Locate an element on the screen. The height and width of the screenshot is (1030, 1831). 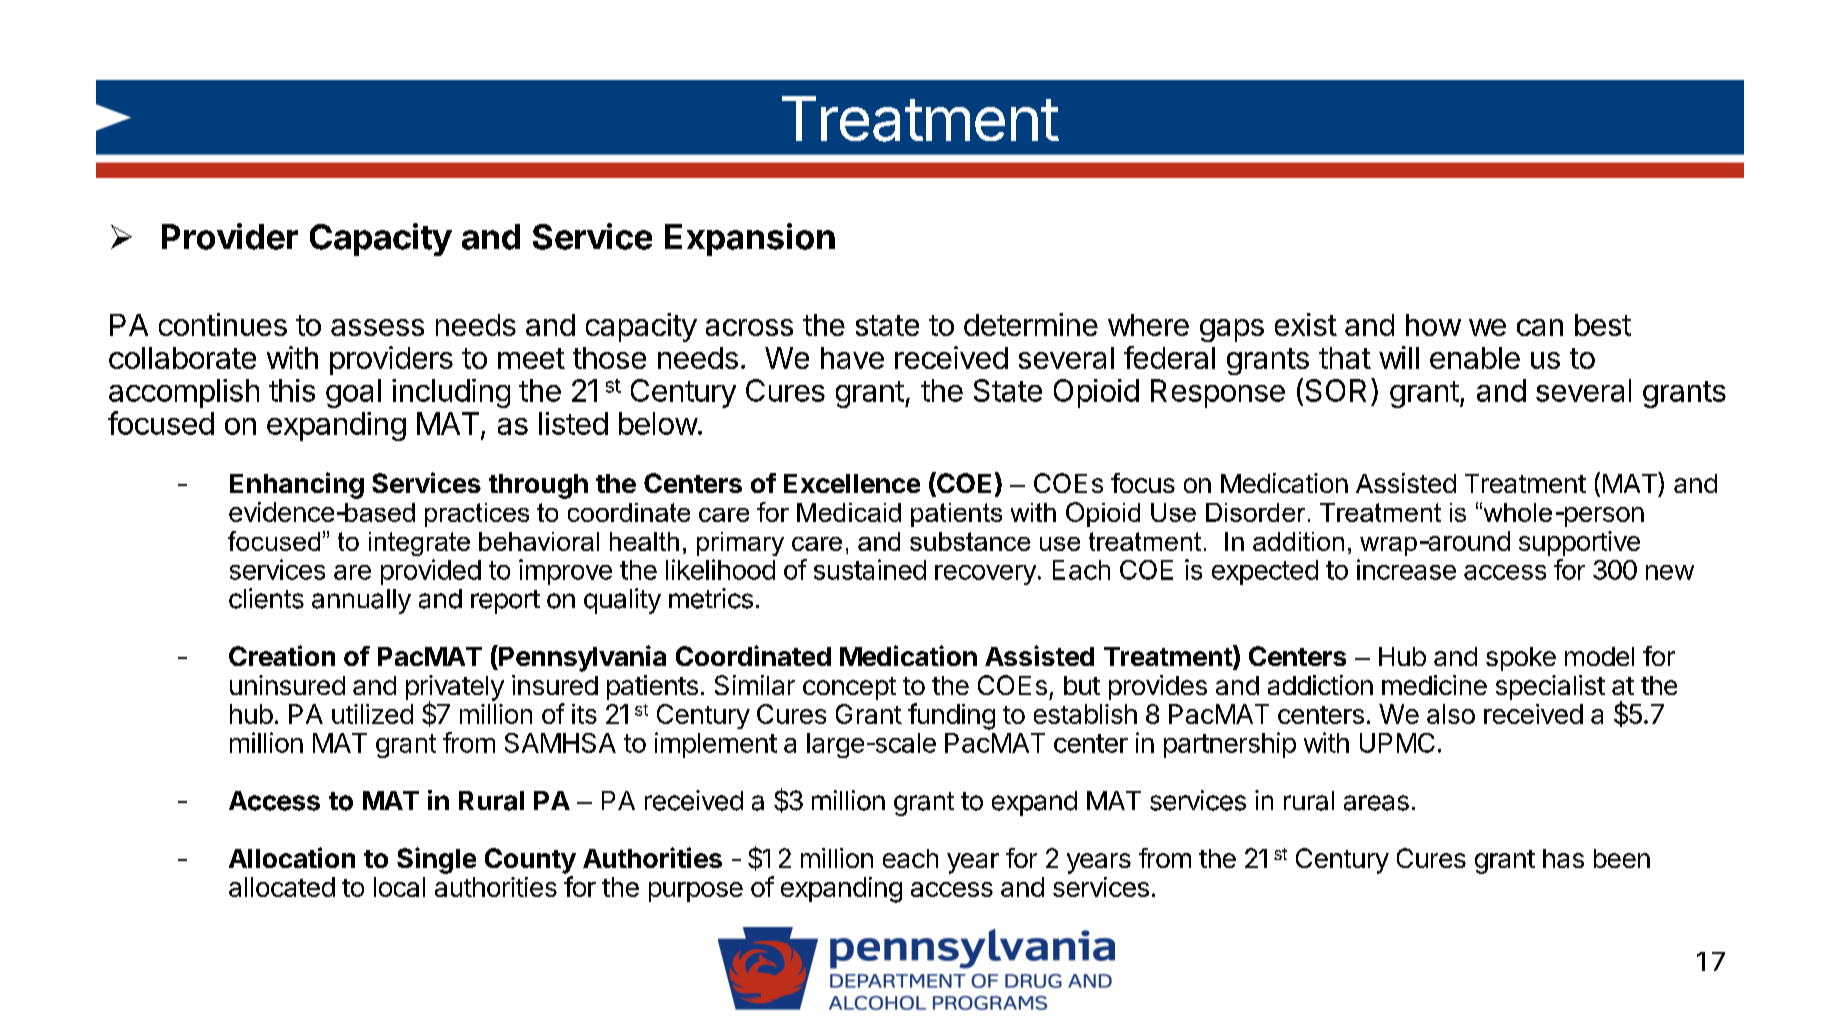
Expansion is located at coordinates (750, 239).
